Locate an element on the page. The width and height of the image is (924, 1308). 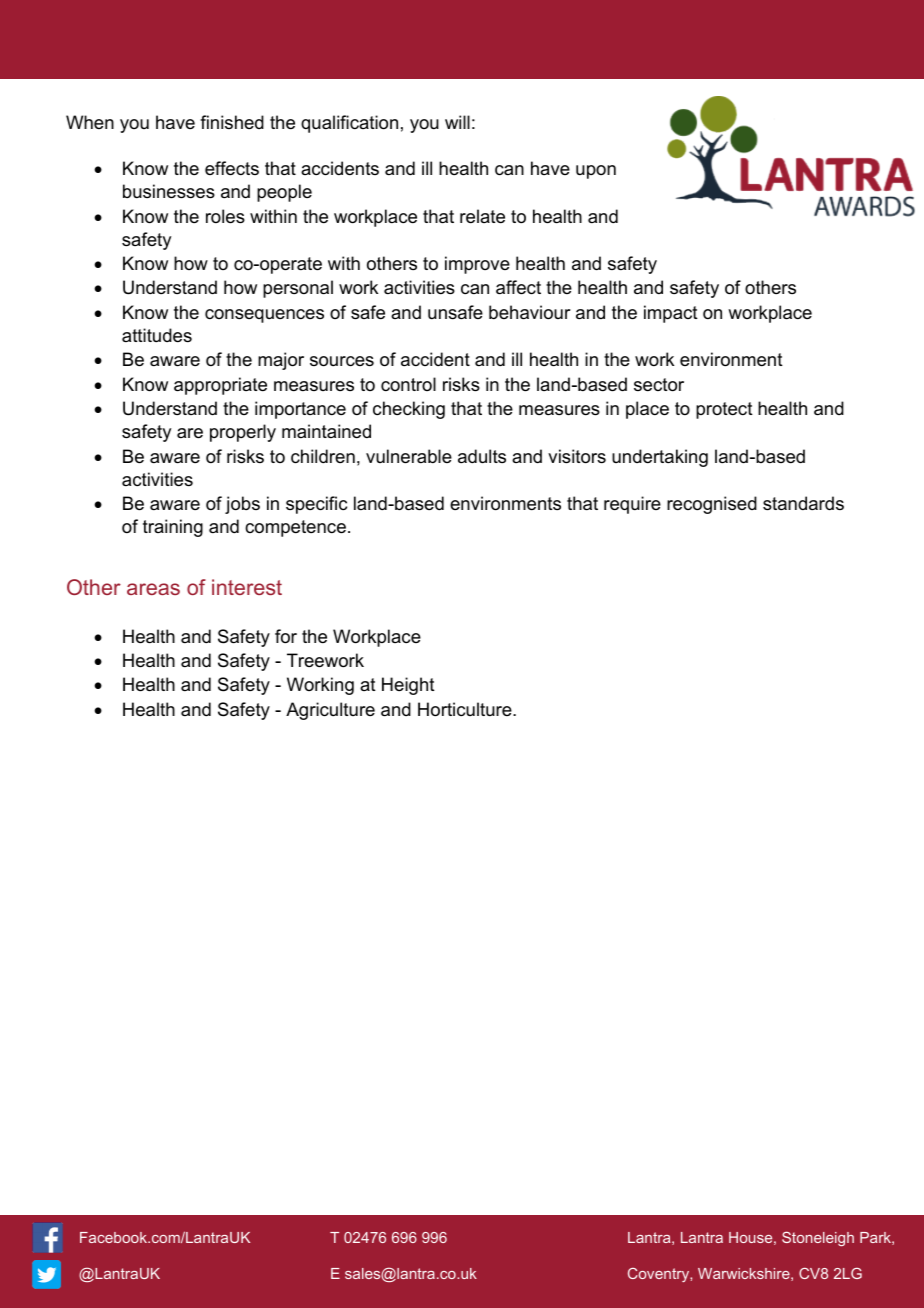
personal is located at coordinates (298, 289).
